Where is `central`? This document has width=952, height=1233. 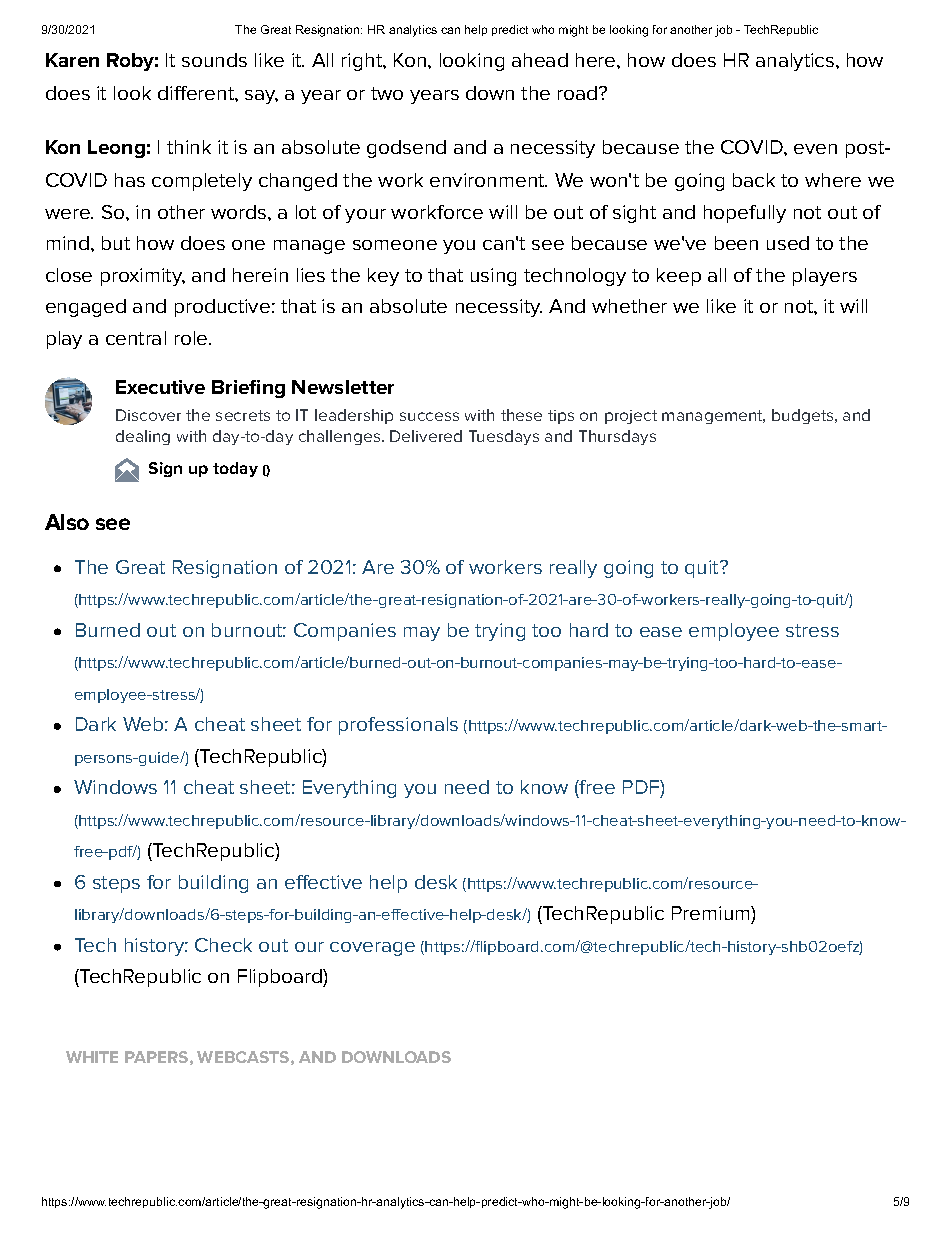
central is located at coordinates (136, 338).
